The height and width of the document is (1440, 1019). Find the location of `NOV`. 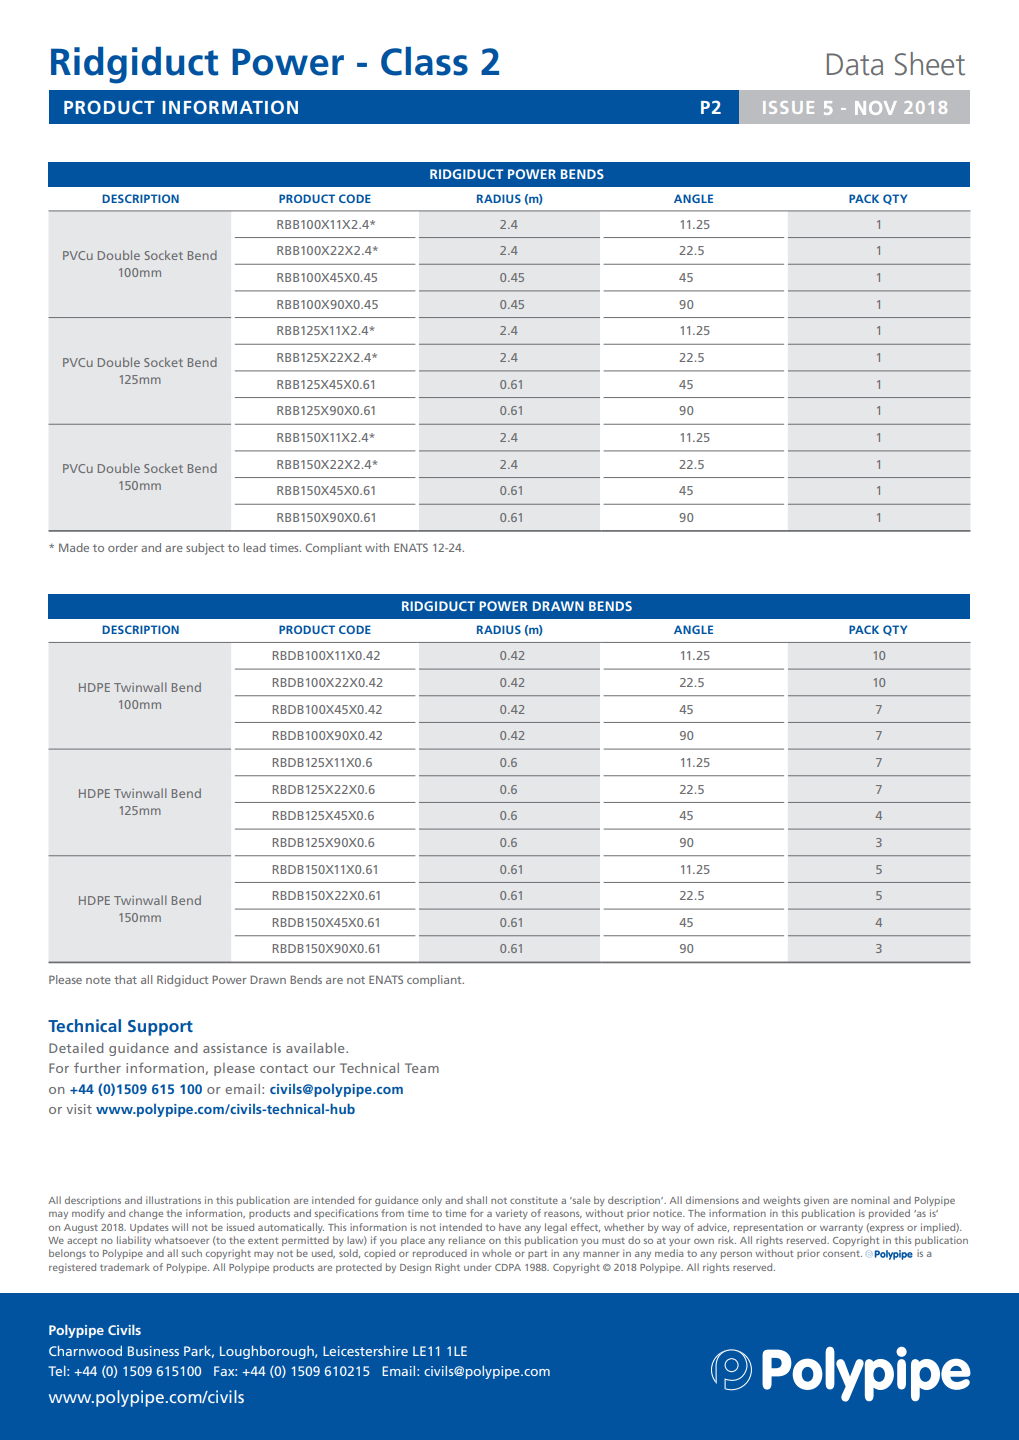

NOV is located at coordinates (876, 108).
